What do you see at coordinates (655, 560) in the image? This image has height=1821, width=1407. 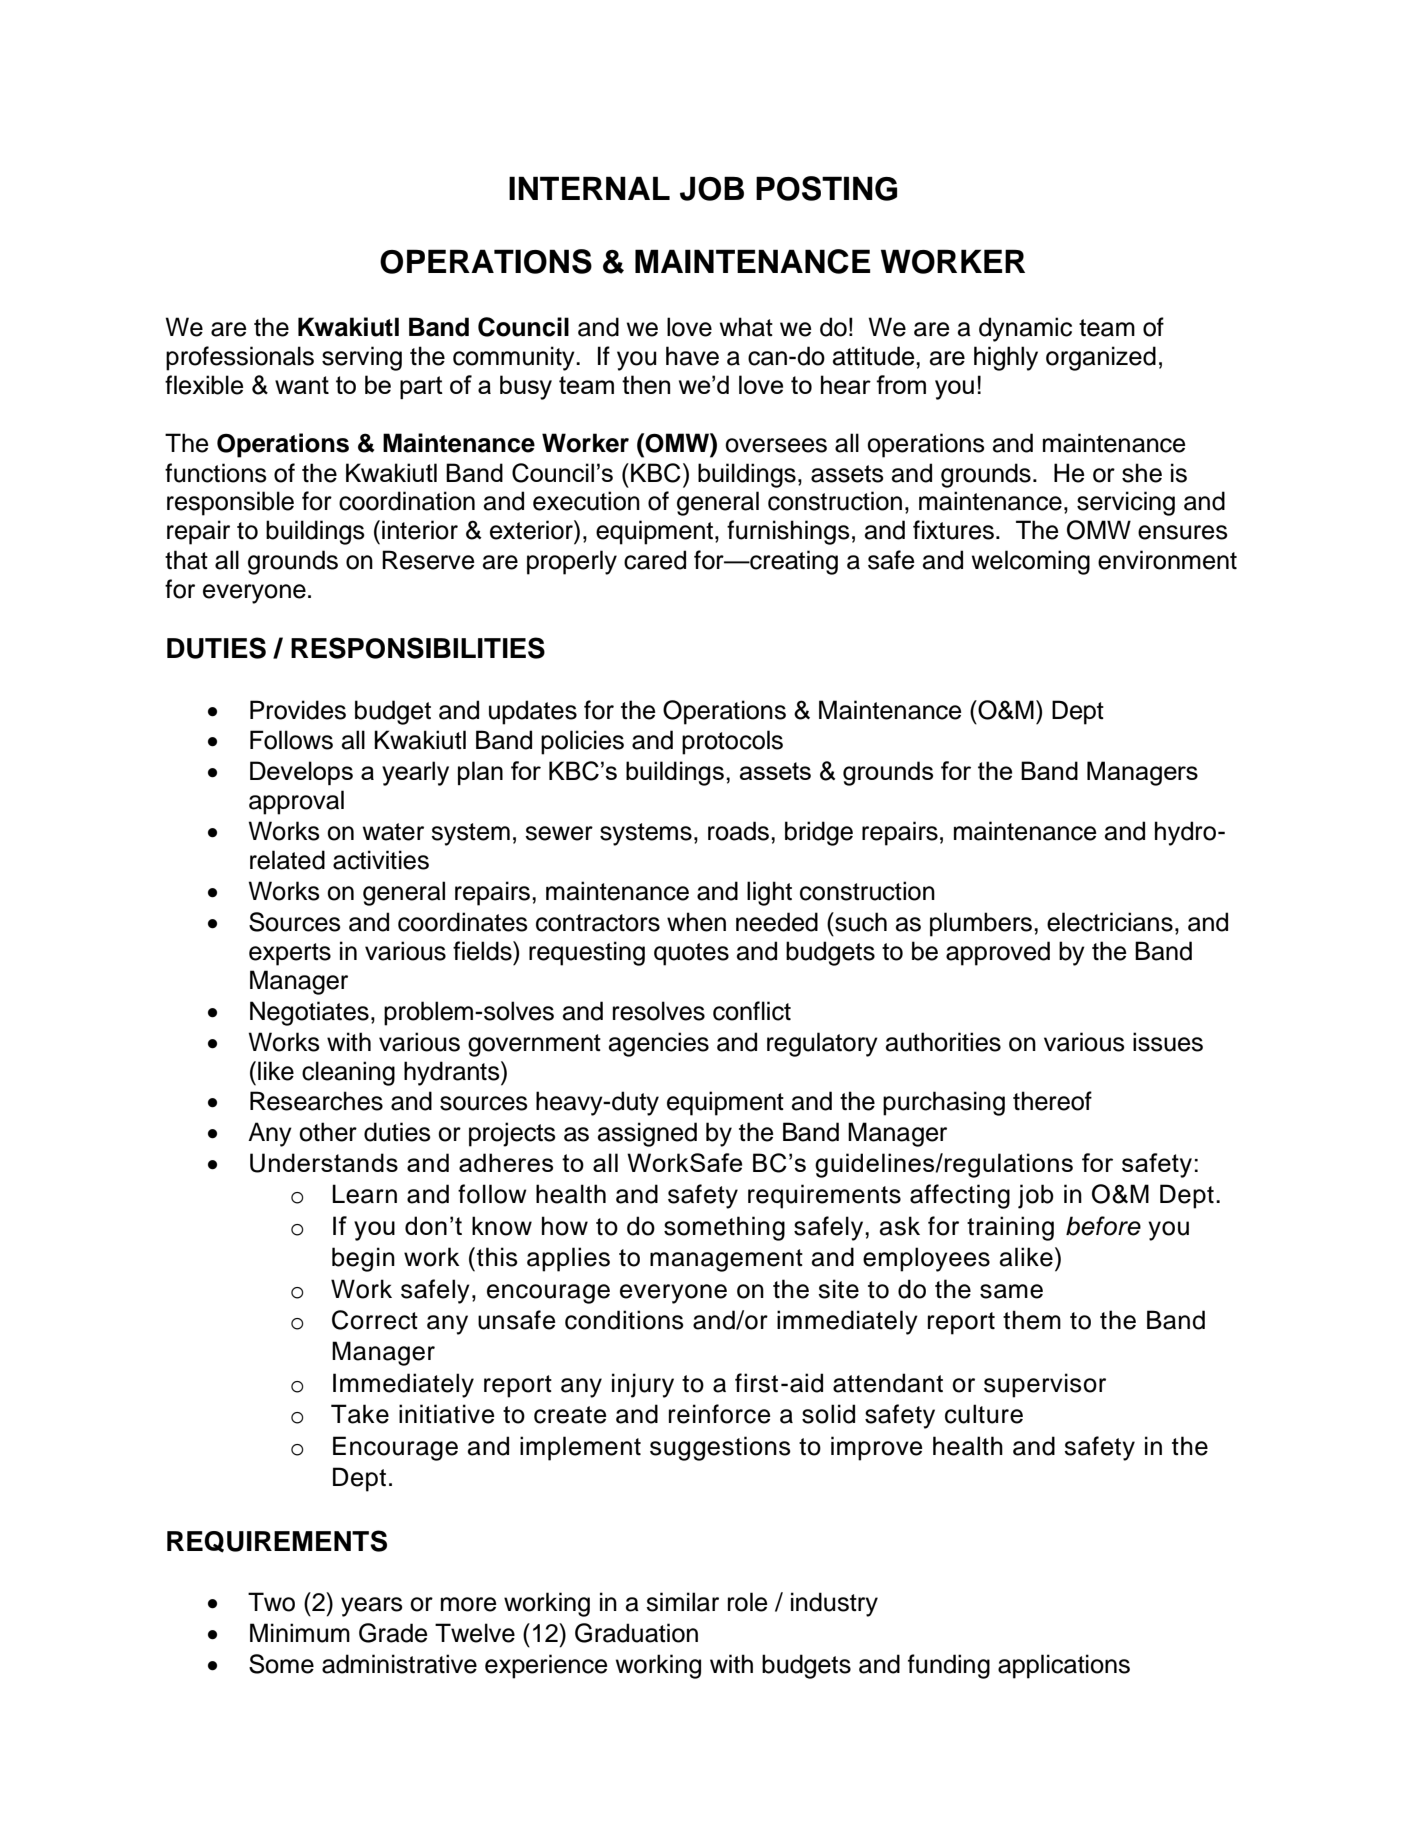 I see `cared` at bounding box center [655, 560].
